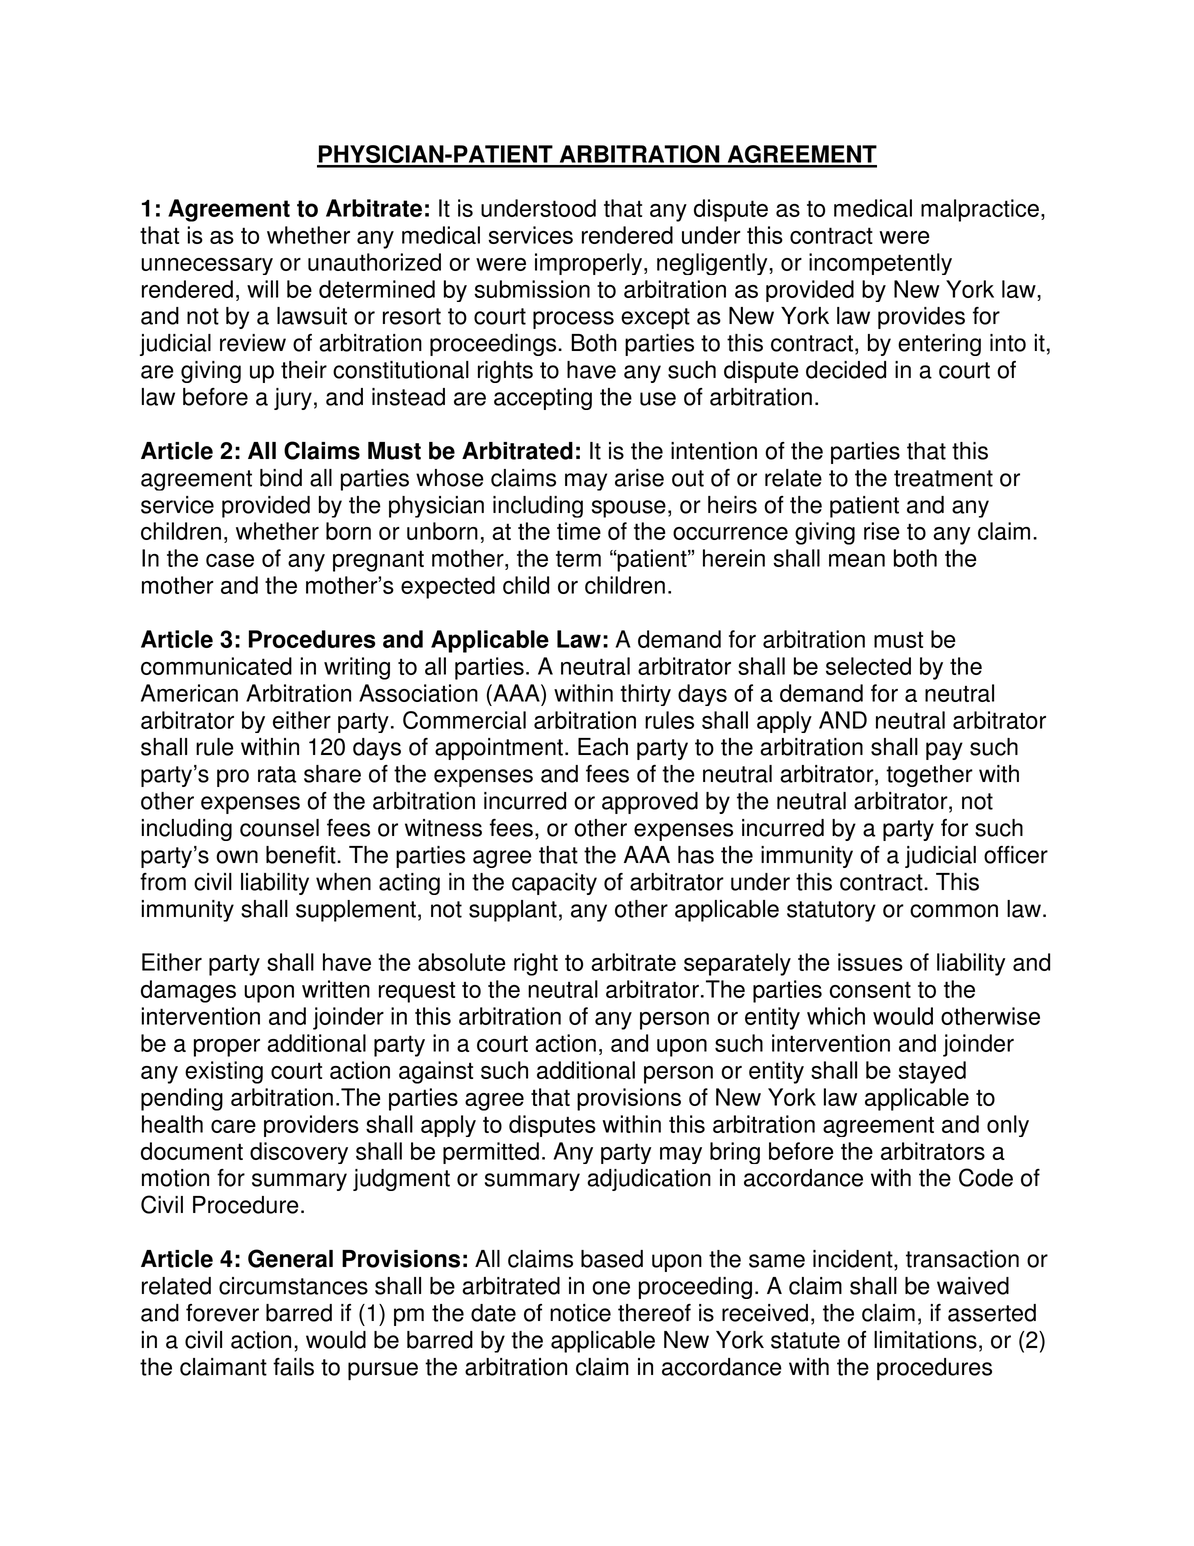 The width and height of the document is (1194, 1546). What do you see at coordinates (532, 289) in the document?
I see `submission` at bounding box center [532, 289].
